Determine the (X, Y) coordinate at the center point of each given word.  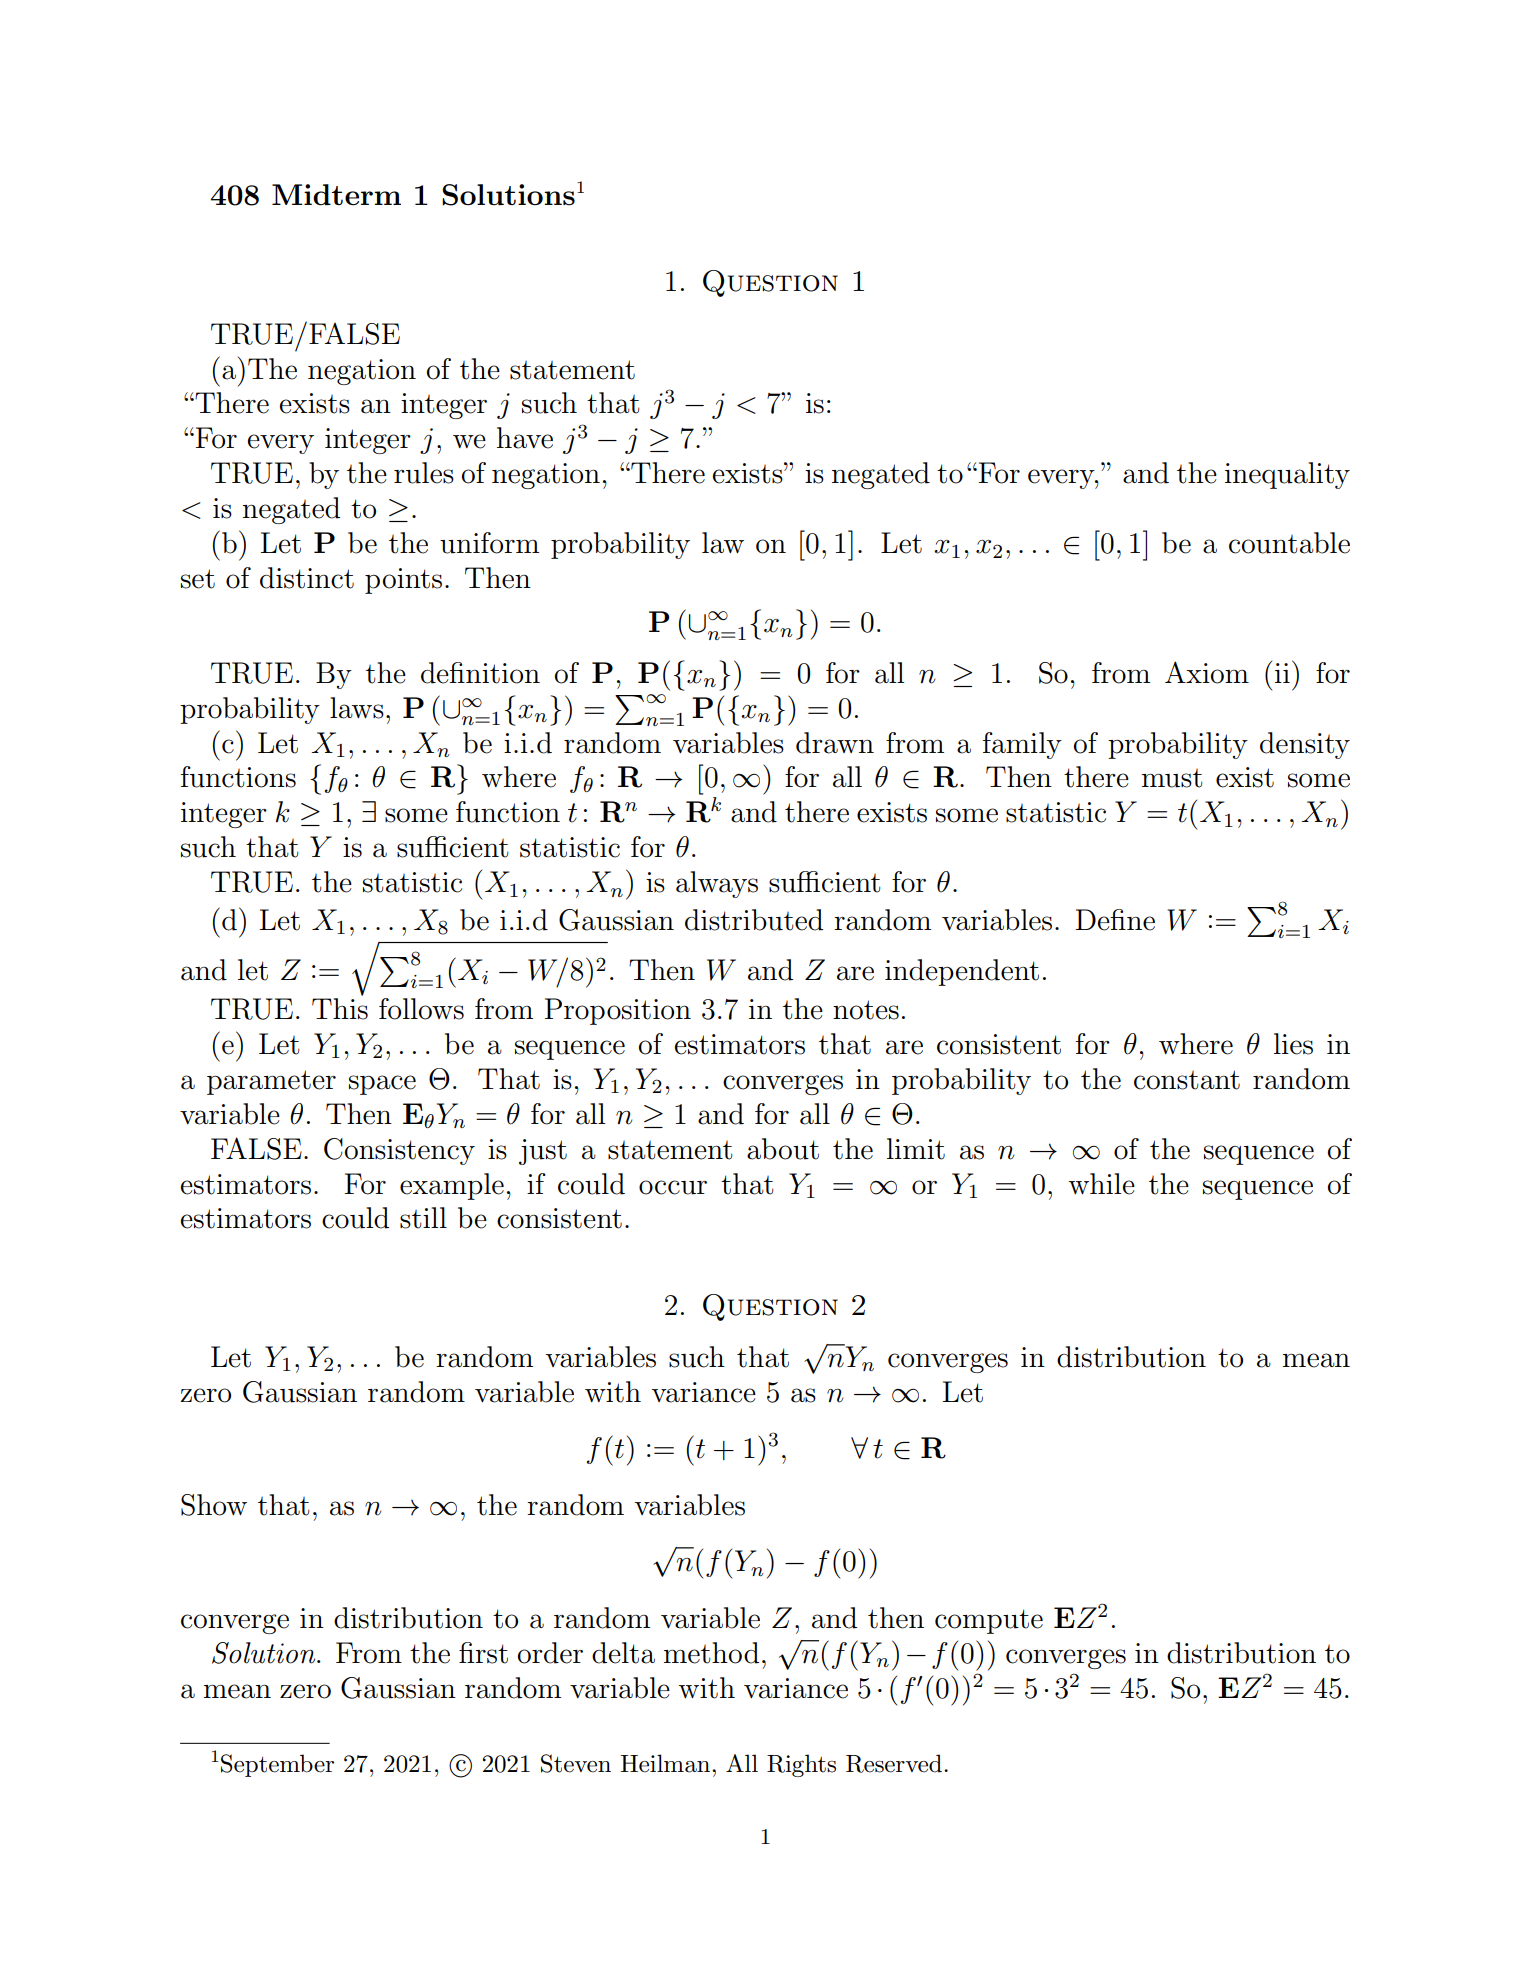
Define (1115, 920)
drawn (835, 743)
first (483, 1653)
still (423, 1218)
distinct (307, 578)
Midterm (336, 194)
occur (673, 1187)
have (525, 438)
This (340, 1009)
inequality (1287, 475)
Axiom (1207, 672)
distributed (754, 920)
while (1101, 1184)
